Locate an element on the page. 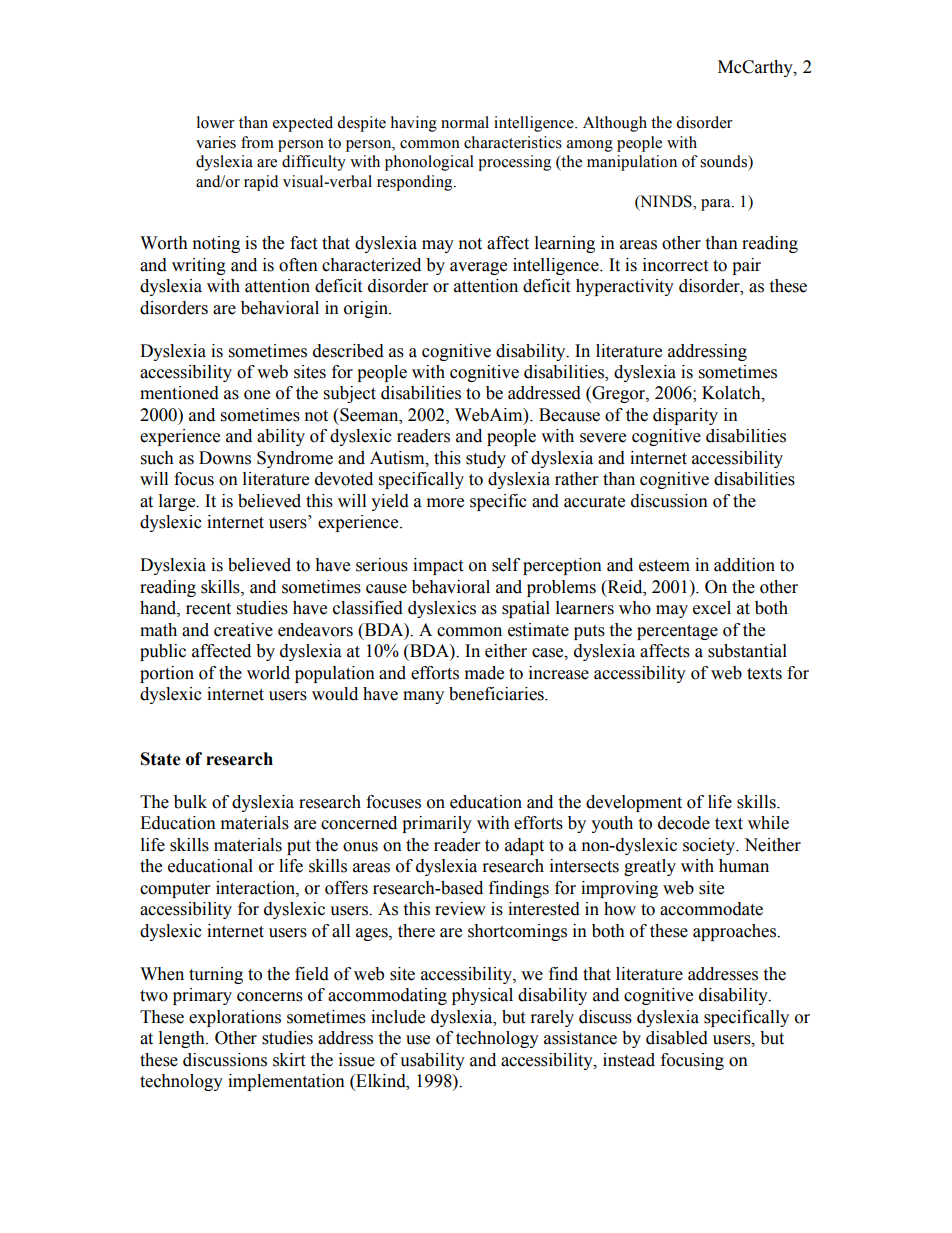 The width and height of the document is (952, 1233). sounds is located at coordinates (724, 161).
